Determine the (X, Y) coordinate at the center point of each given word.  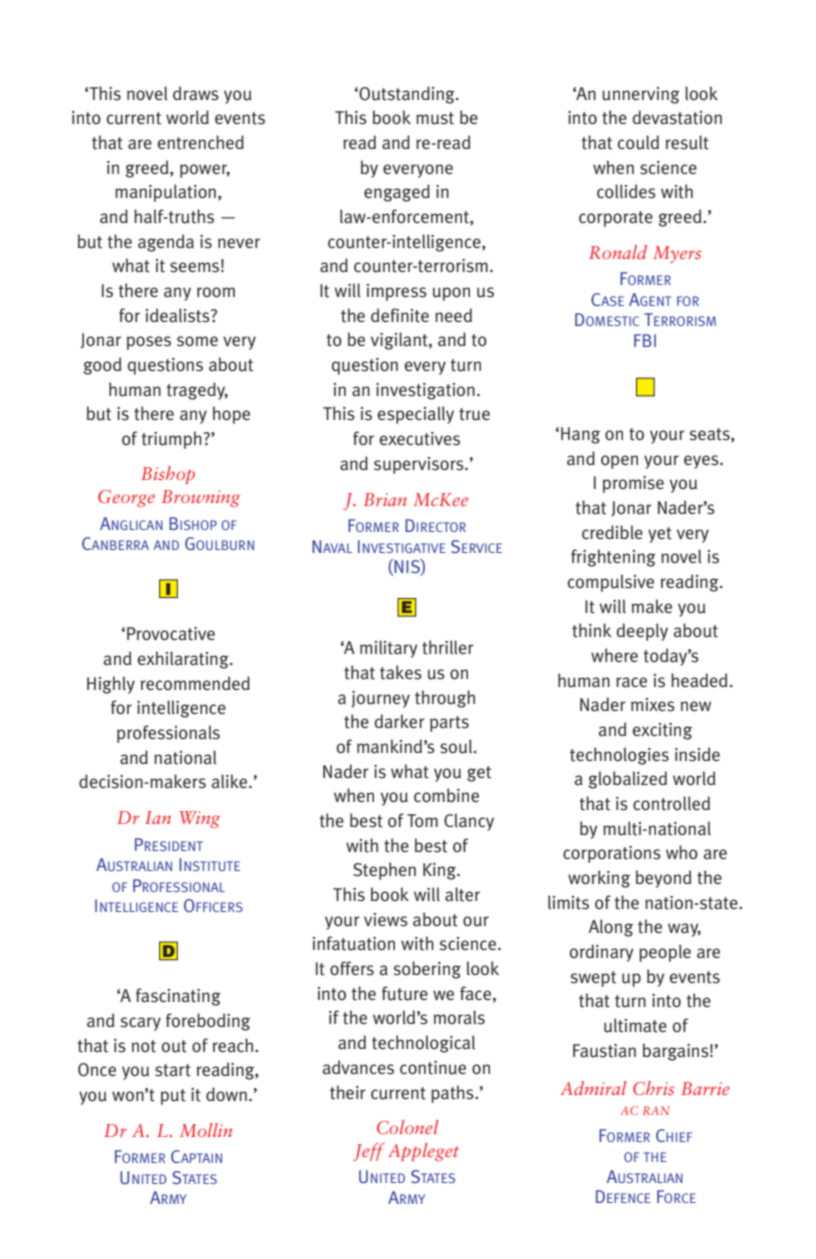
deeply (642, 632)
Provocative (171, 634)
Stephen (384, 871)
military (389, 649)
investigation (425, 391)
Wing (199, 819)
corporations (612, 854)
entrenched (201, 142)
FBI (645, 340)
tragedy (197, 391)
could (638, 142)
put (173, 1097)
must (435, 118)
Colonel (408, 1127)
